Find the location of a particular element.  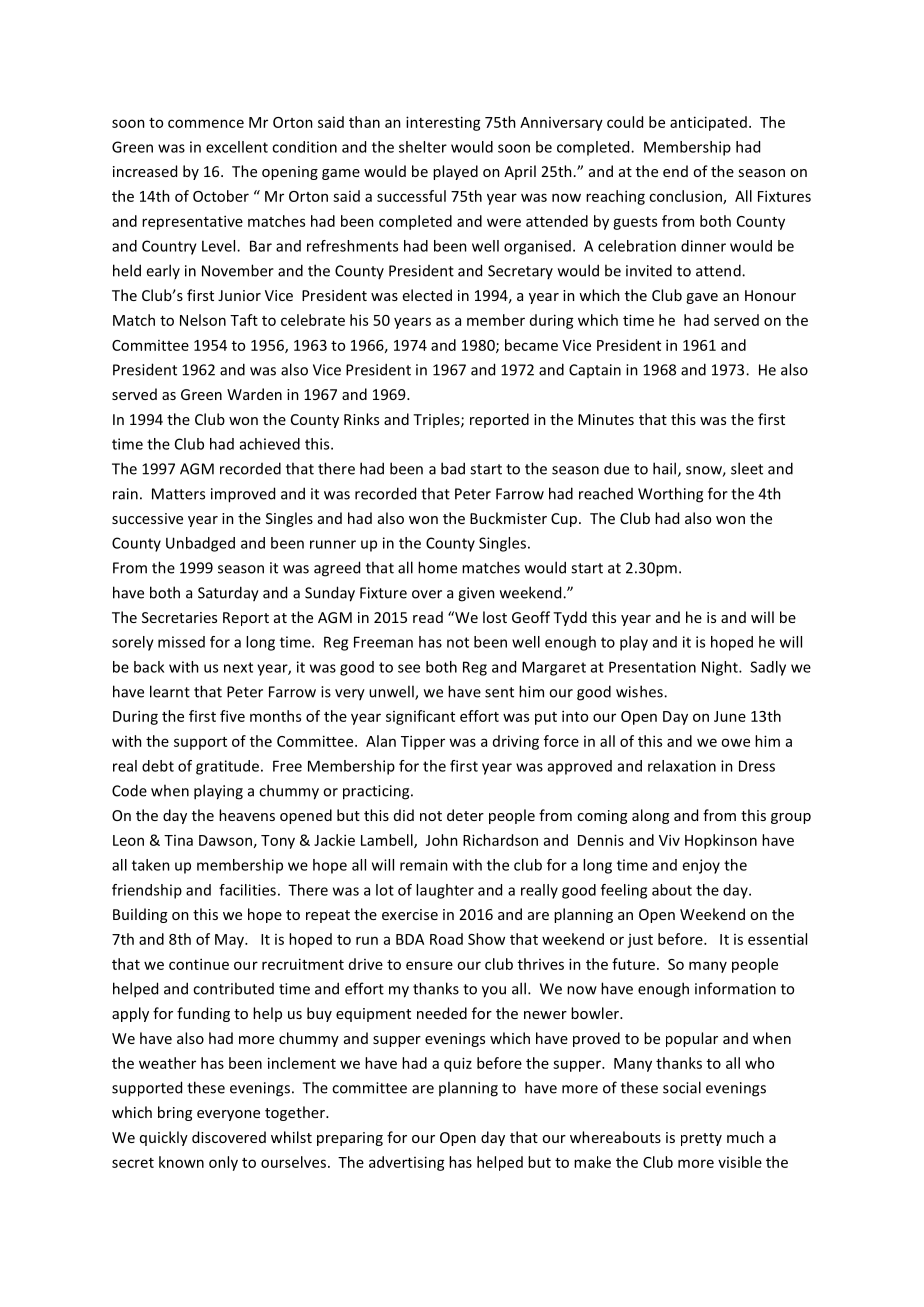

heavens is located at coordinates (247, 815).
